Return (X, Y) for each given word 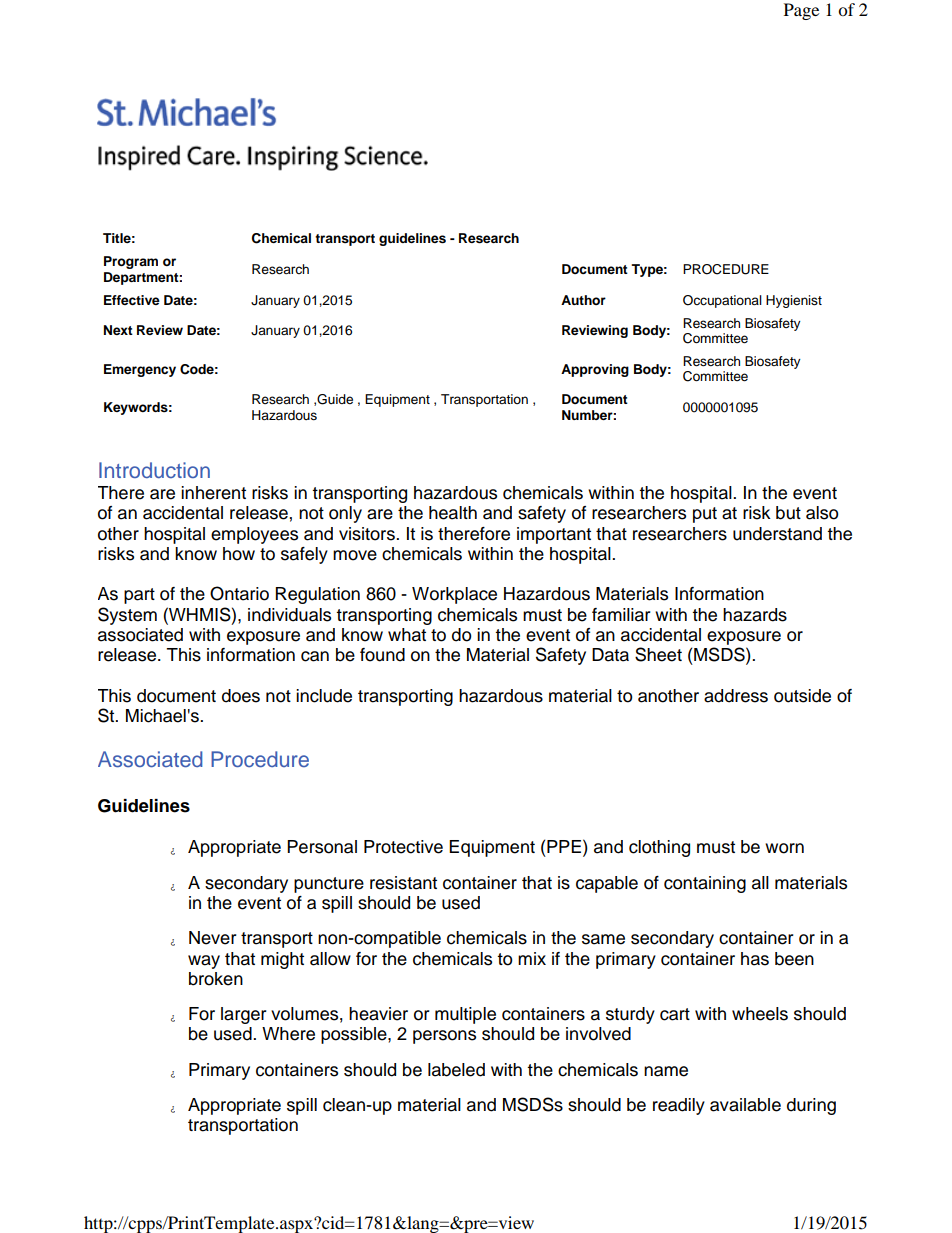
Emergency (140, 370)
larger (244, 1015)
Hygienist (794, 301)
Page (801, 11)
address (736, 696)
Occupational (722, 301)
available (745, 1105)
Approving (595, 370)
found (382, 655)
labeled (456, 1070)
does (241, 696)
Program (131, 262)
